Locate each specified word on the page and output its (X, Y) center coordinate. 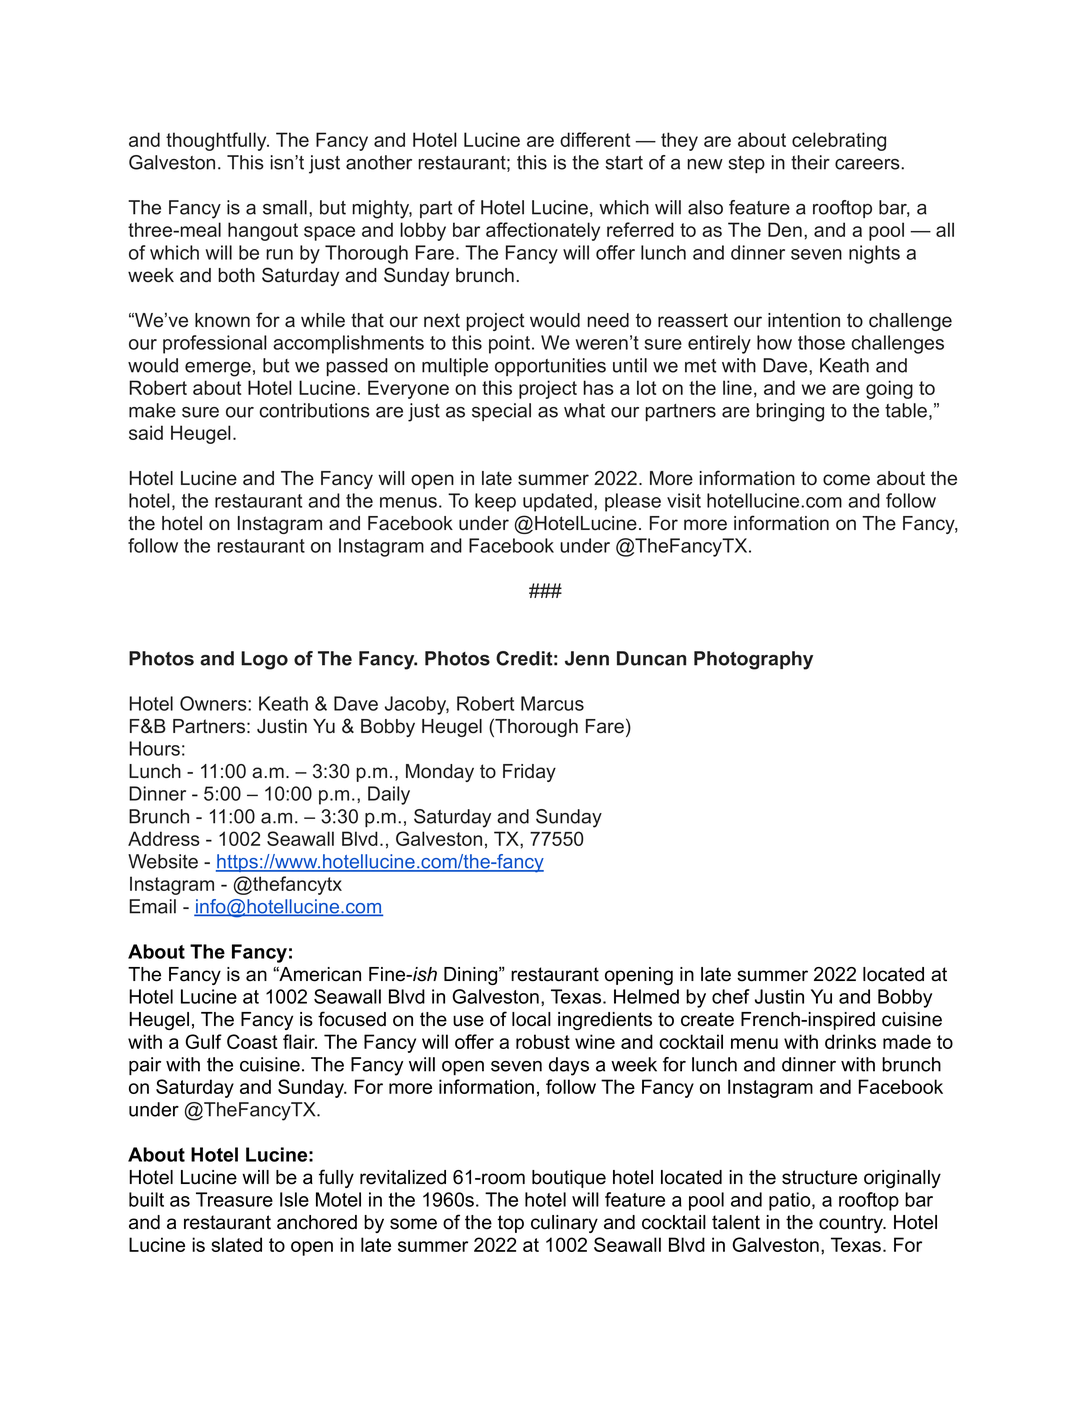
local (531, 1019)
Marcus (552, 703)
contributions (314, 410)
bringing (790, 412)
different (595, 139)
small (285, 207)
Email (152, 906)
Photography (753, 660)
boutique (569, 1179)
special (501, 412)
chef (731, 996)
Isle (294, 1199)
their (810, 162)
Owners (214, 703)
